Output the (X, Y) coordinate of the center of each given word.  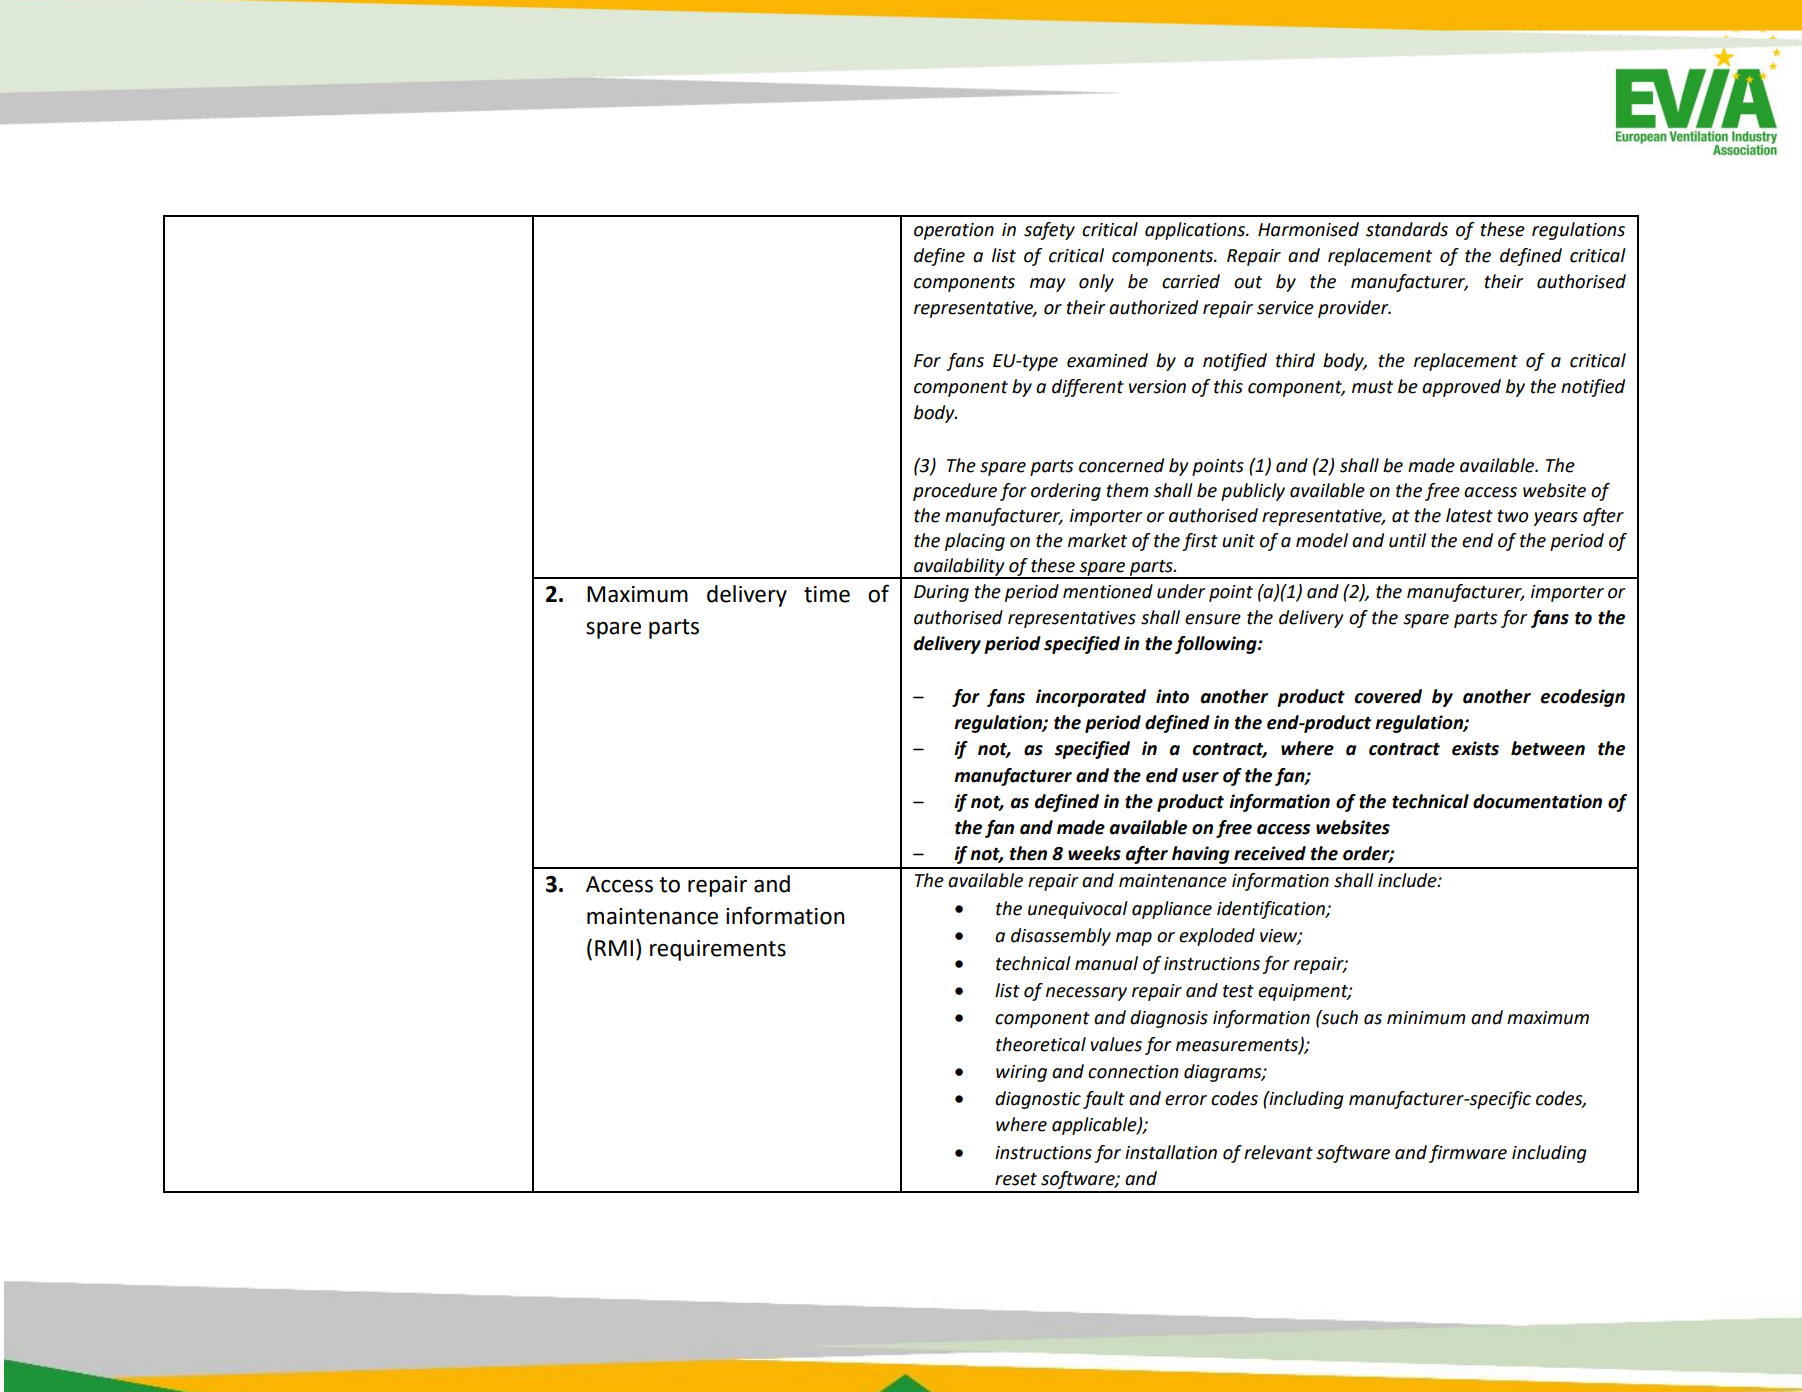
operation (954, 231)
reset (1016, 1179)
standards (1407, 229)
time (827, 594)
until (1407, 540)
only (1096, 283)
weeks (1094, 853)
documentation (1537, 801)
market (1097, 540)
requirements (718, 950)
